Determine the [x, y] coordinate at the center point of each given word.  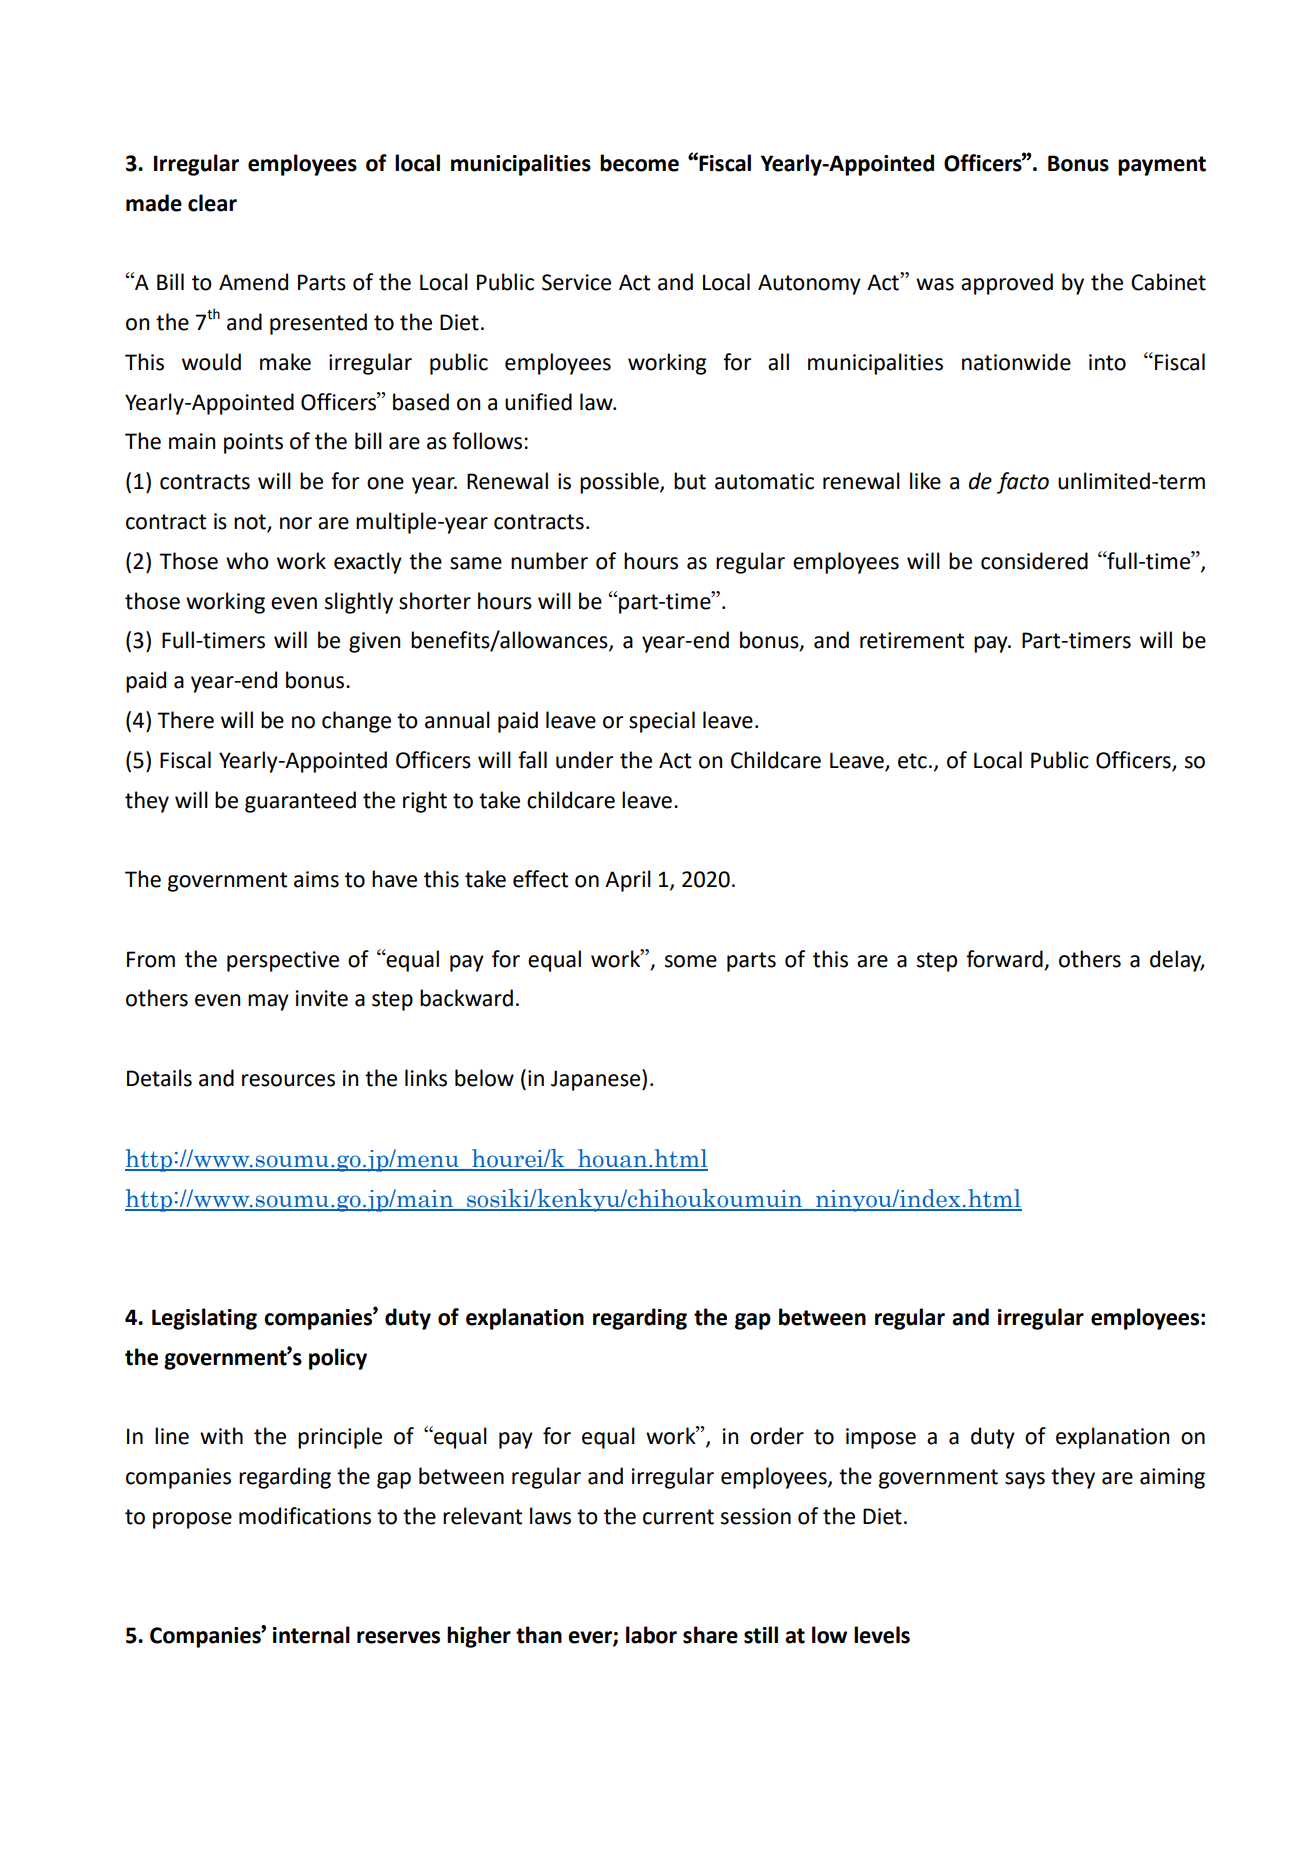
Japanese [597, 1080]
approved [1007, 284]
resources [288, 1080]
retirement [912, 640]
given [374, 642]
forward [1005, 960]
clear [212, 203]
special [662, 722]
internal [311, 1635]
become [639, 163]
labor [651, 1635]
